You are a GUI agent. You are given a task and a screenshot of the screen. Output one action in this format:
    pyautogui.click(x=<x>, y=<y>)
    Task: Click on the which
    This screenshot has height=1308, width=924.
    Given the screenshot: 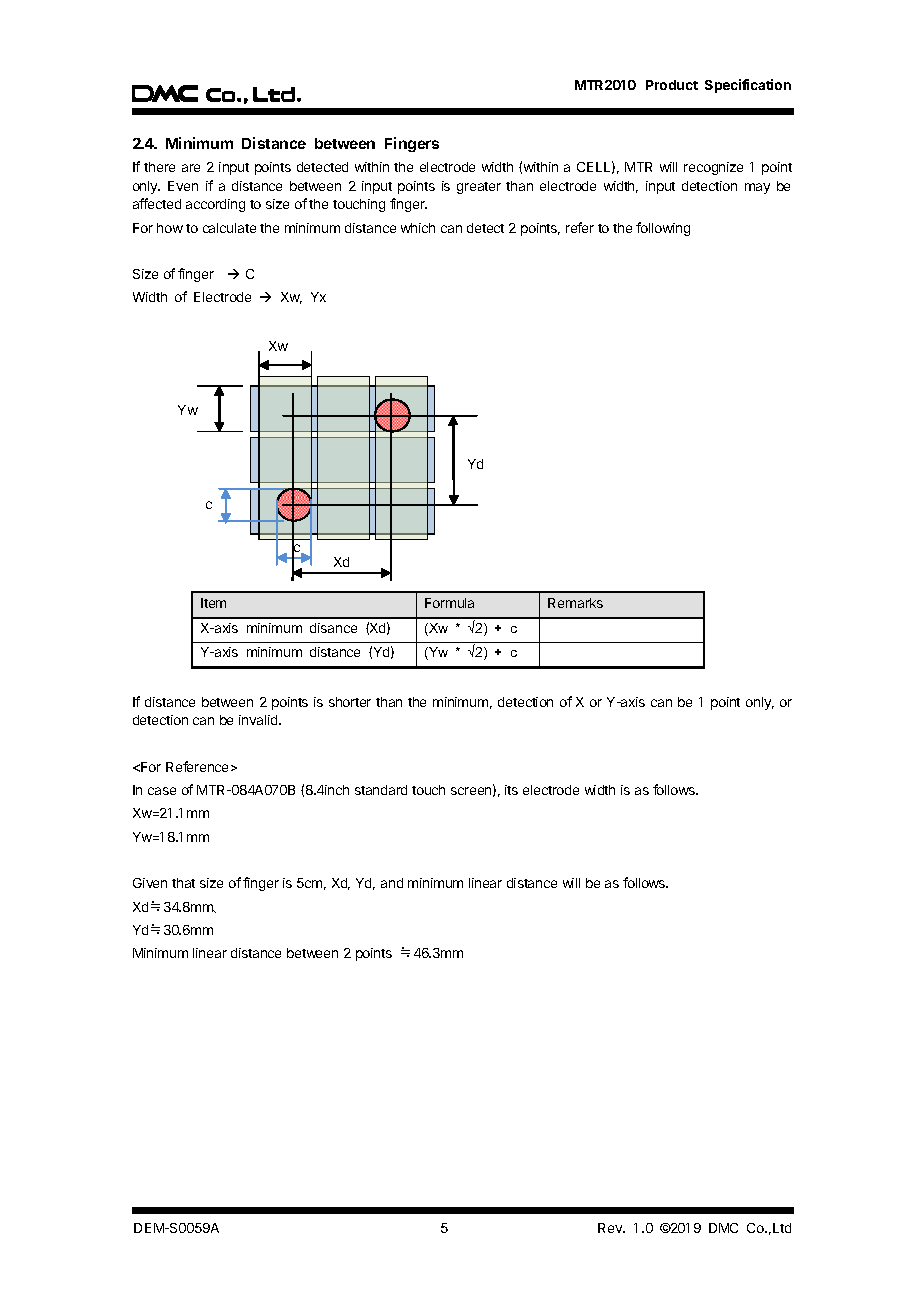 What is the action you would take?
    pyautogui.click(x=418, y=228)
